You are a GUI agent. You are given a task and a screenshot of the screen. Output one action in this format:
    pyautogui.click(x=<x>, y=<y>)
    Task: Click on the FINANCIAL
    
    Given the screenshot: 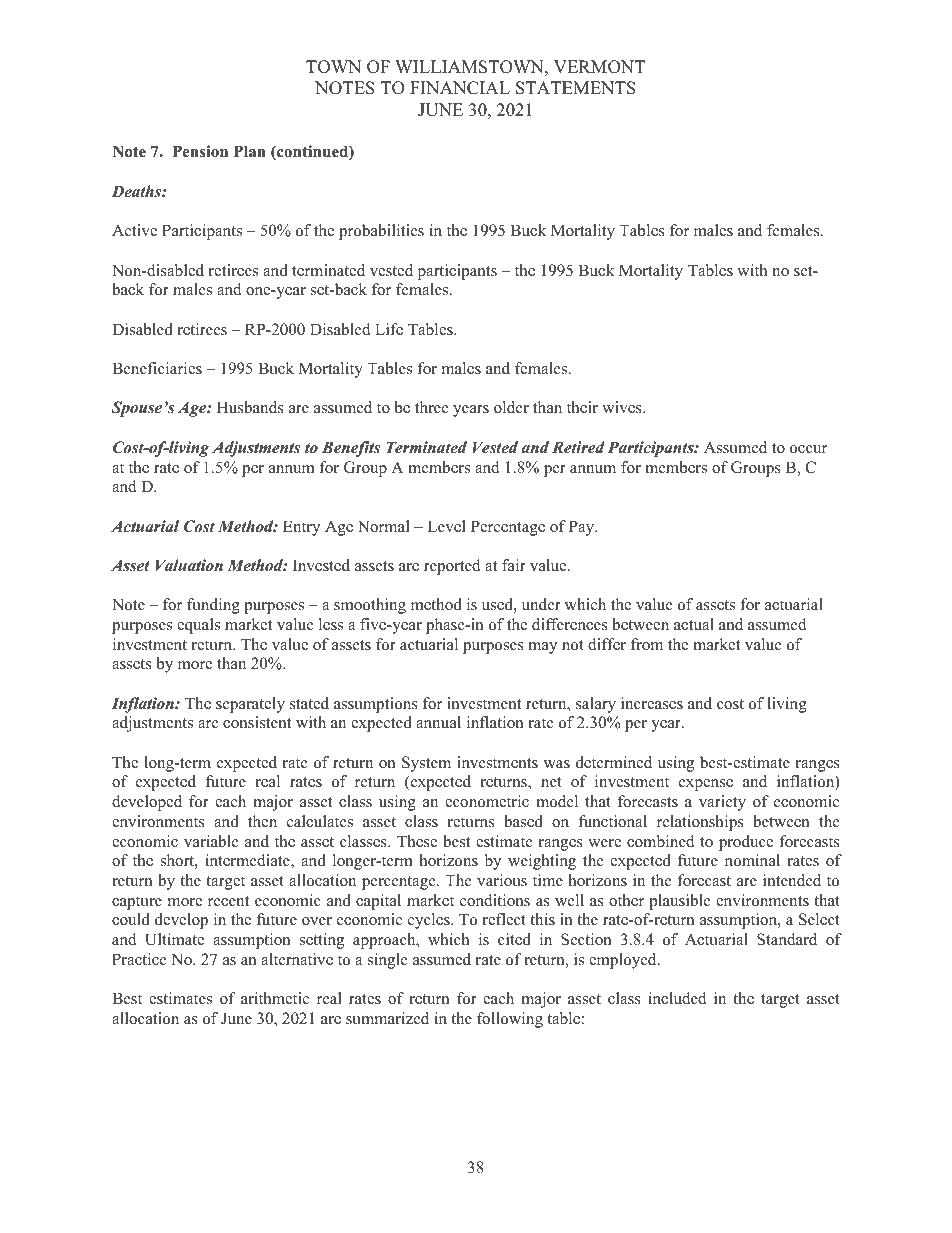 What is the action you would take?
    pyautogui.click(x=460, y=88)
